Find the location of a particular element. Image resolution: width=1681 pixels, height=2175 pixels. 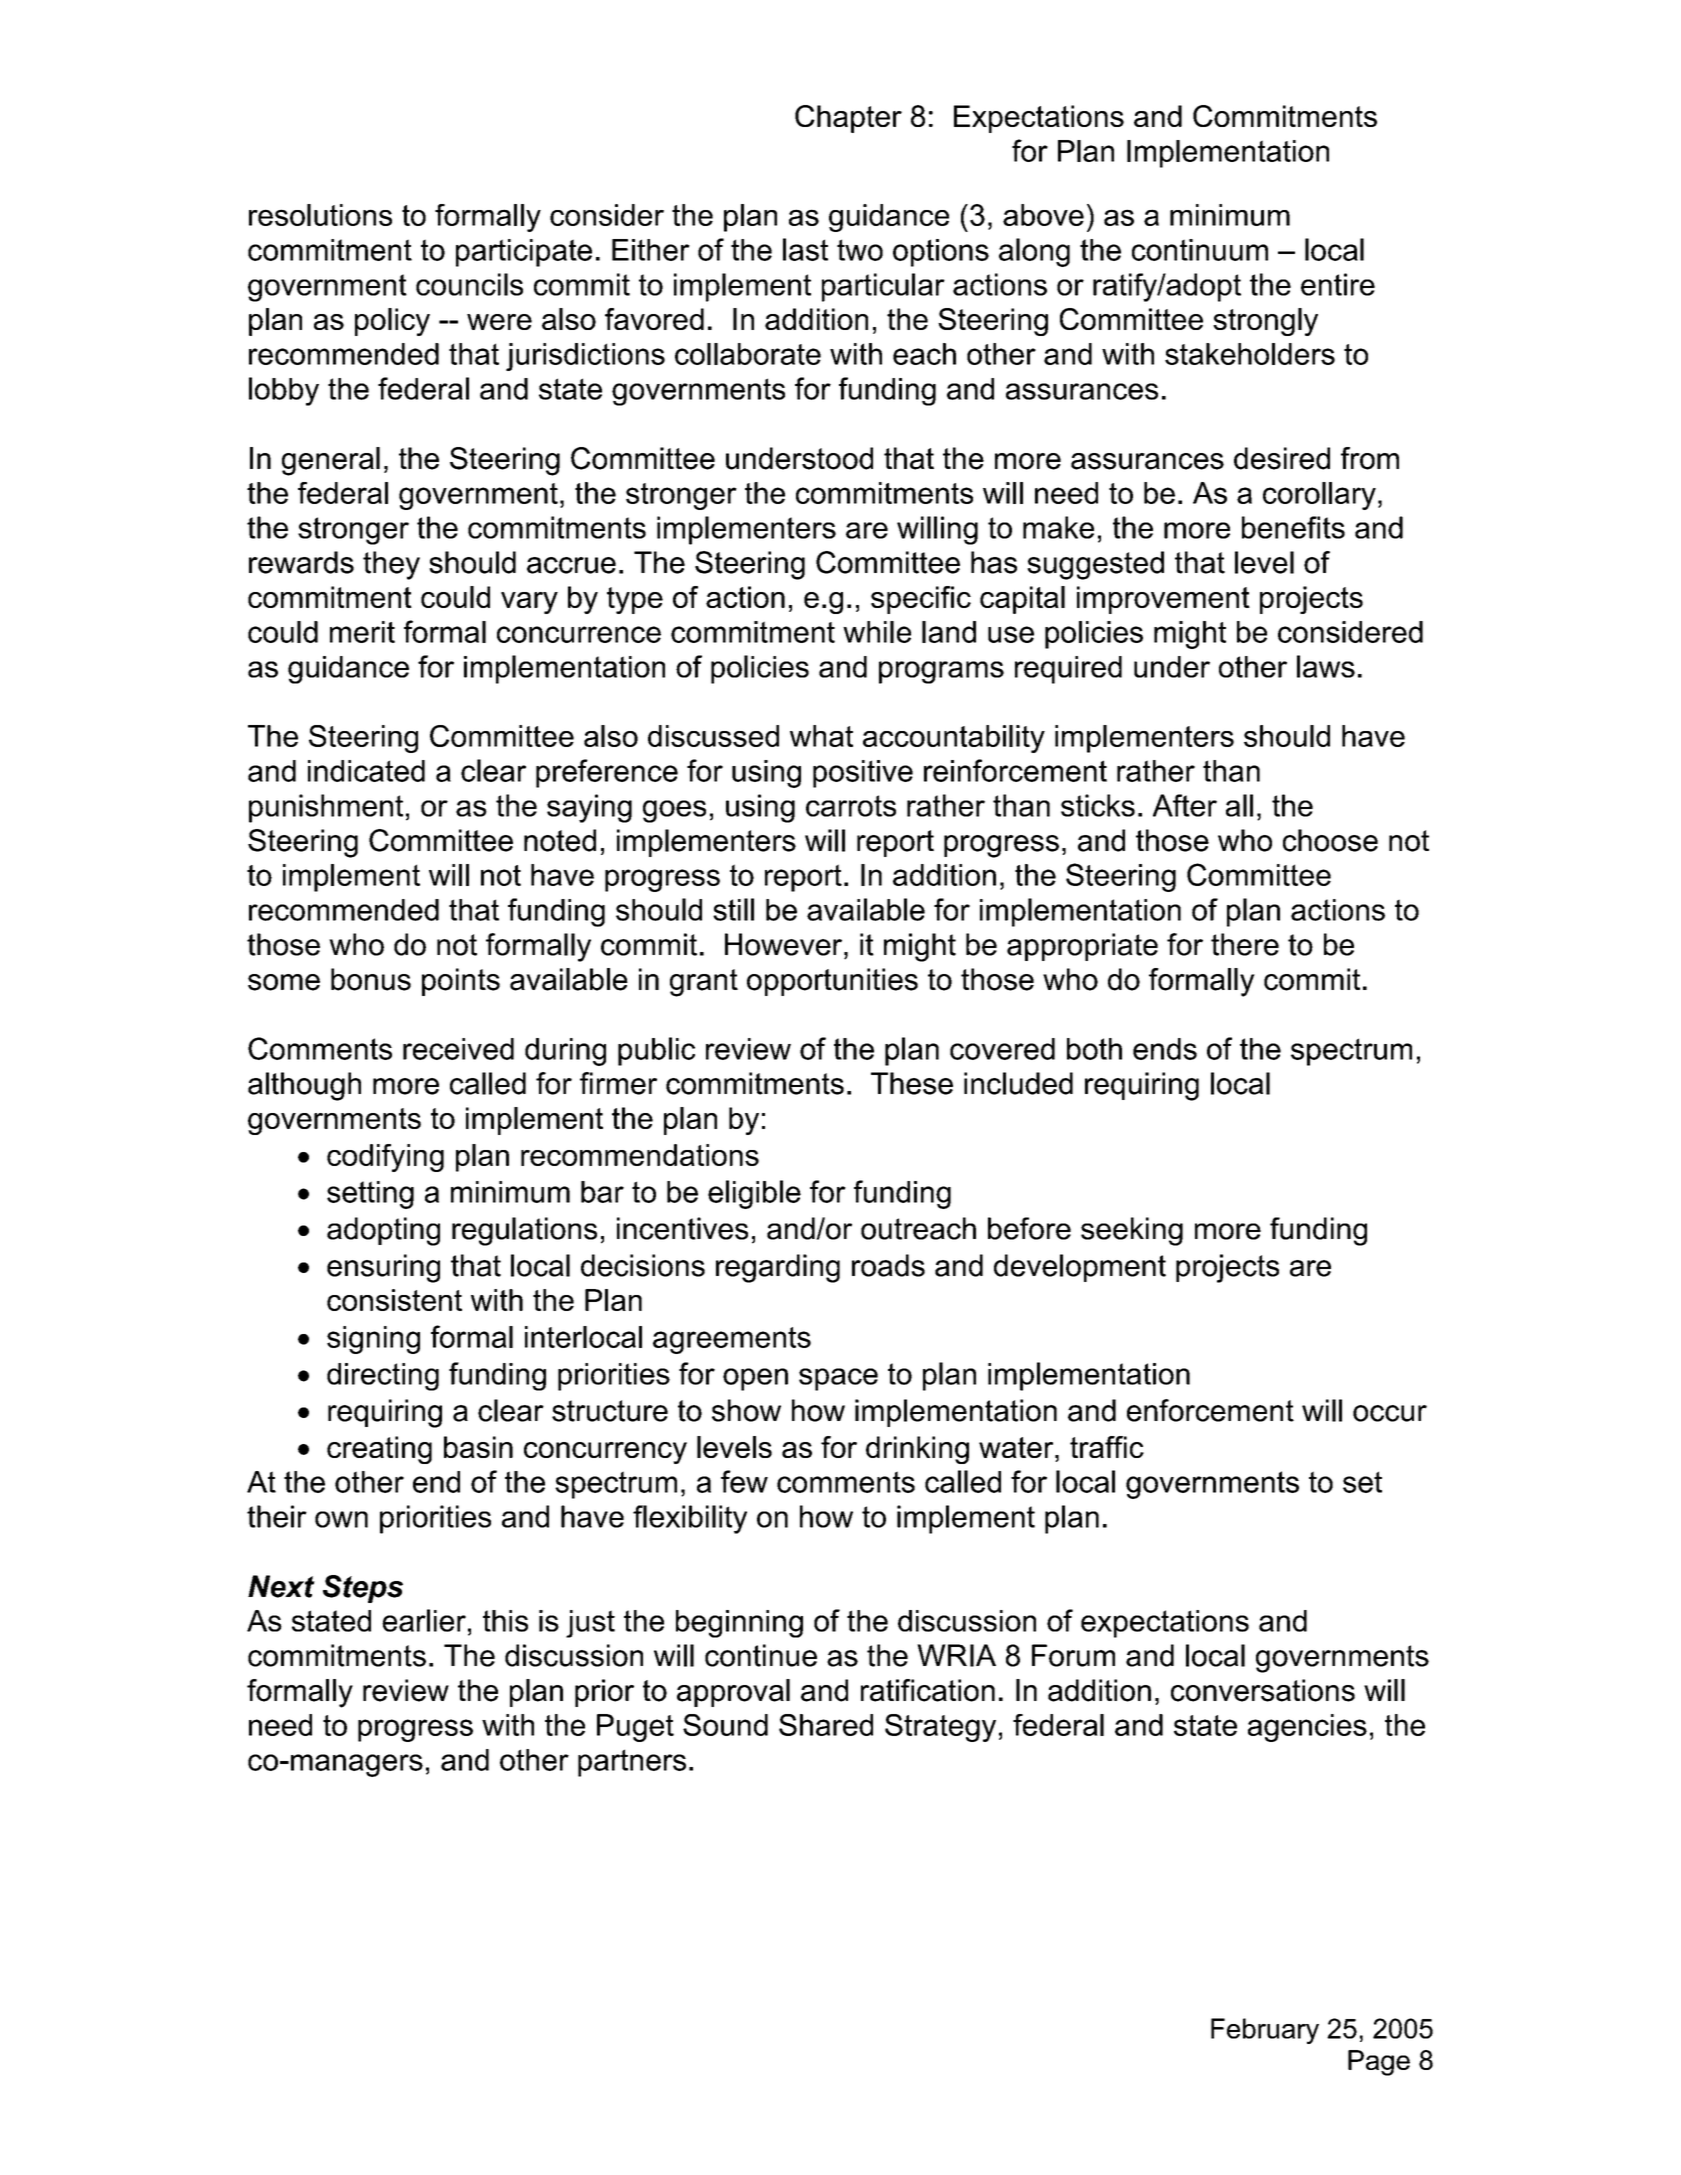

Steps is located at coordinates (363, 1589).
